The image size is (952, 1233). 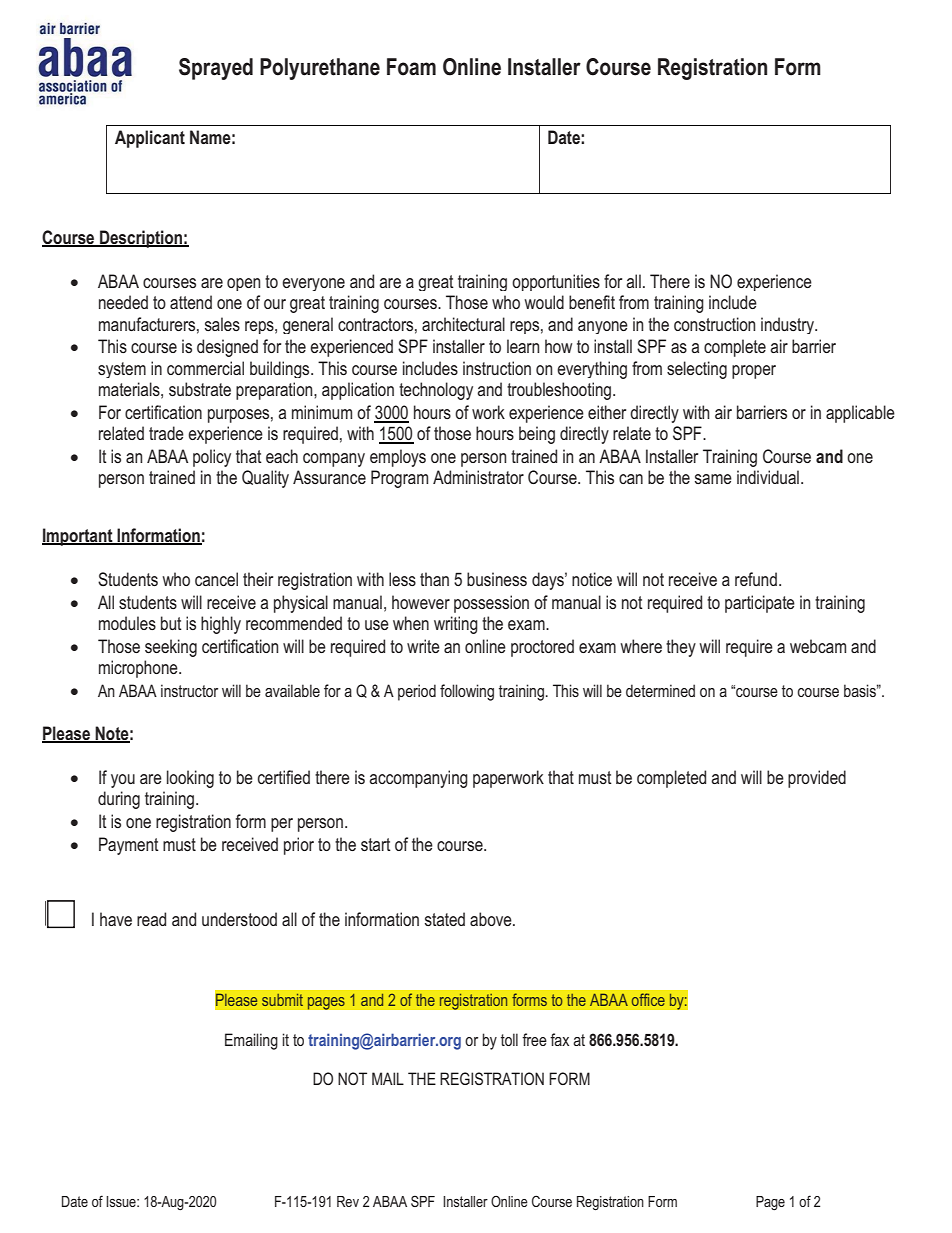 What do you see at coordinates (150, 139) in the screenshot?
I see `Applicant` at bounding box center [150, 139].
